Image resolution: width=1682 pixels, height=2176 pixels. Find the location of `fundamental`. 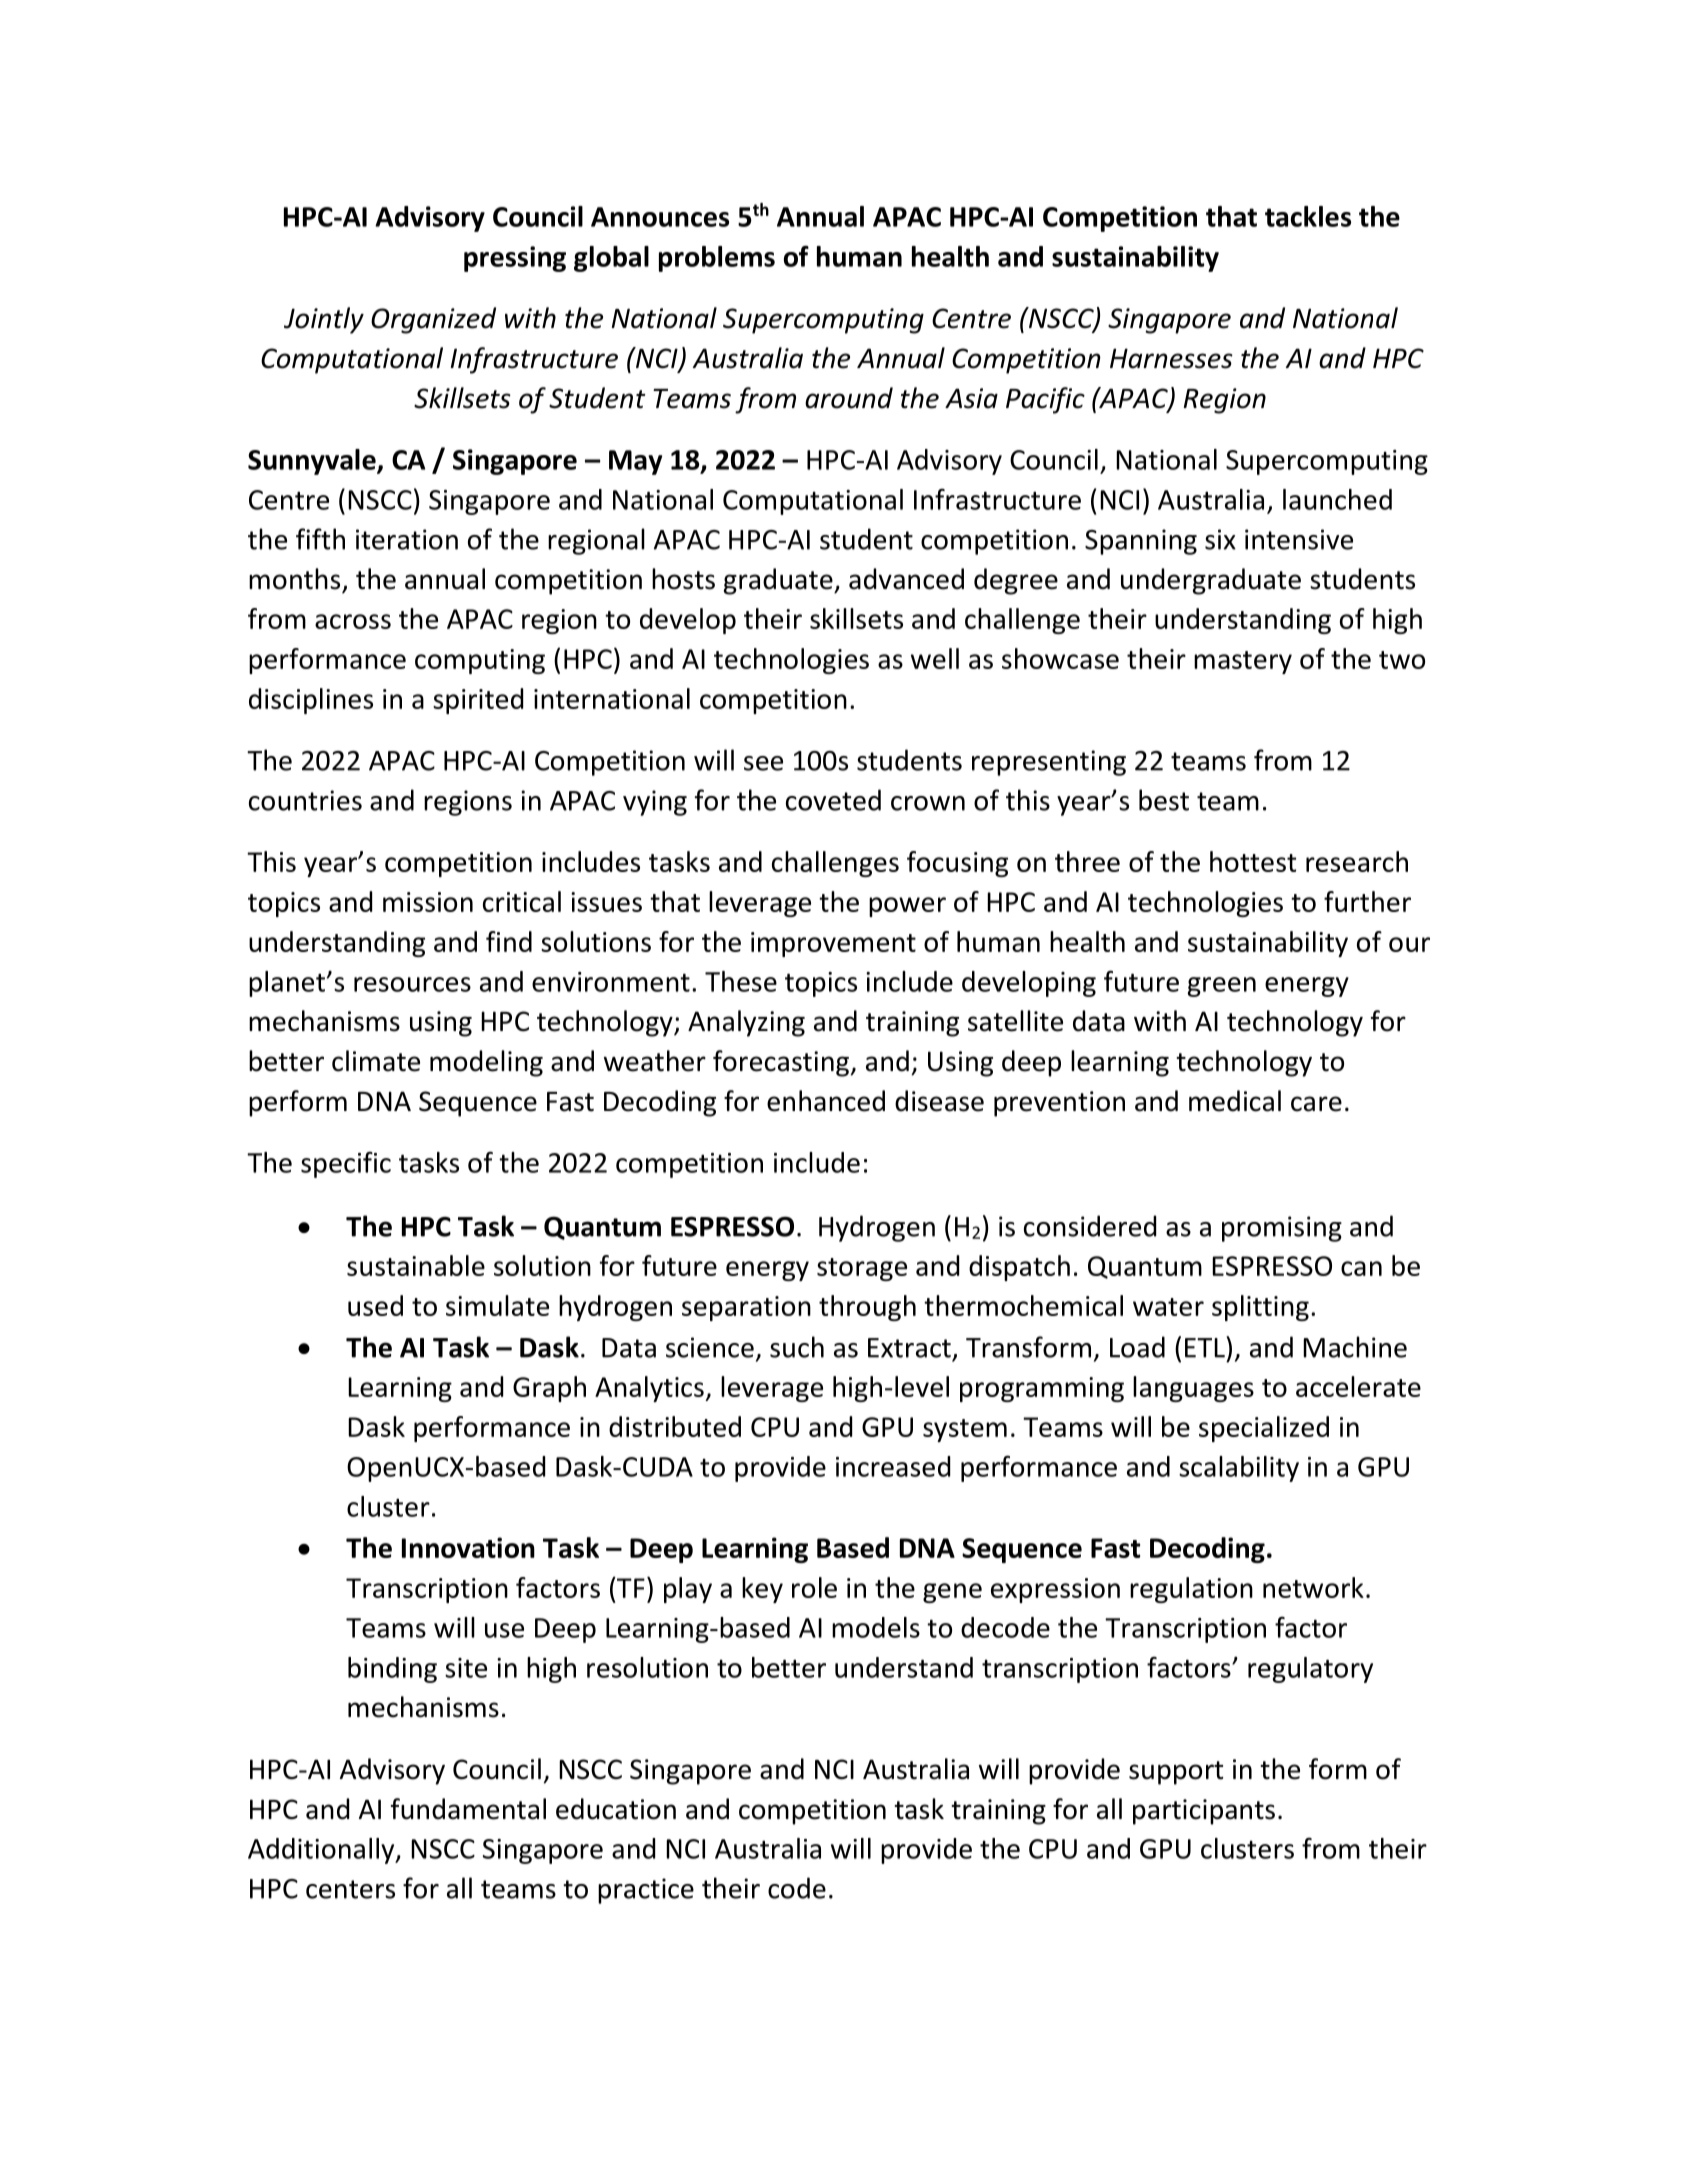

fundamental is located at coordinates (468, 1809).
